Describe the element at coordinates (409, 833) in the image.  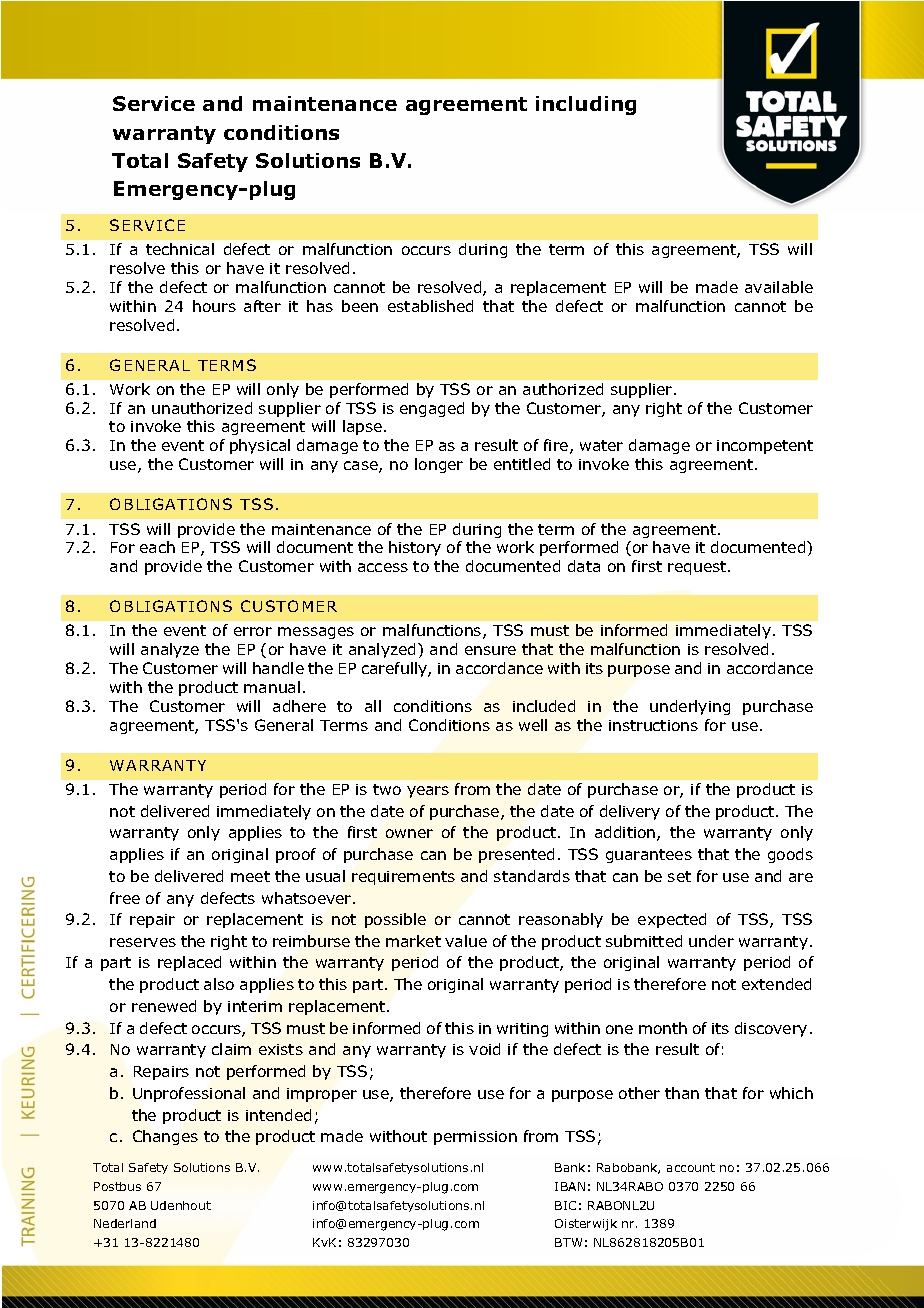
I see `owner` at that location.
